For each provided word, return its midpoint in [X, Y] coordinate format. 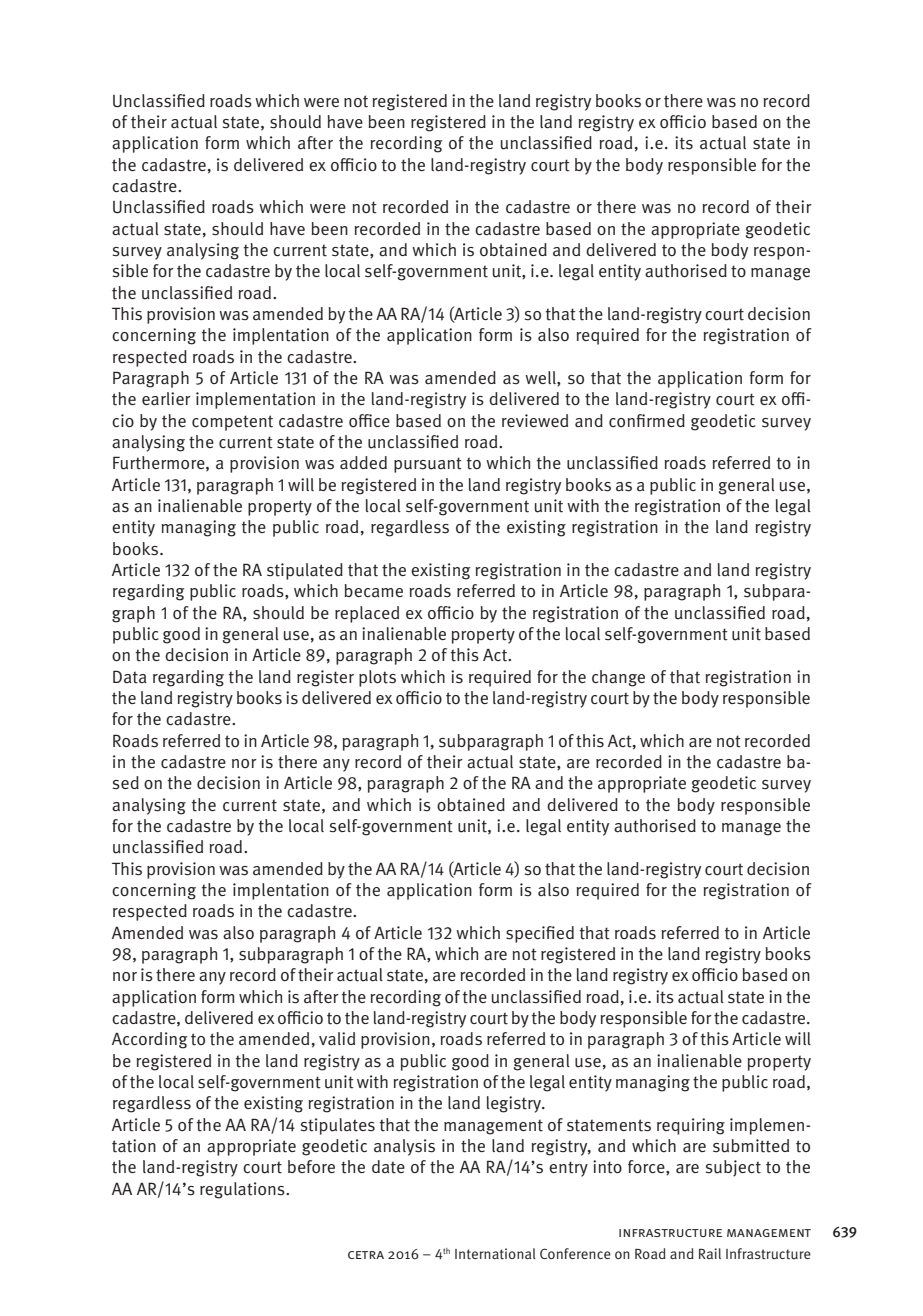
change [618, 678]
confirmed [647, 420]
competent [232, 423]
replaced [367, 614]
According [149, 1040]
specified [540, 934]
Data [130, 677]
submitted [751, 1146]
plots [377, 678]
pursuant [428, 465]
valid [337, 1039]
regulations [243, 1190]
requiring [691, 1126]
